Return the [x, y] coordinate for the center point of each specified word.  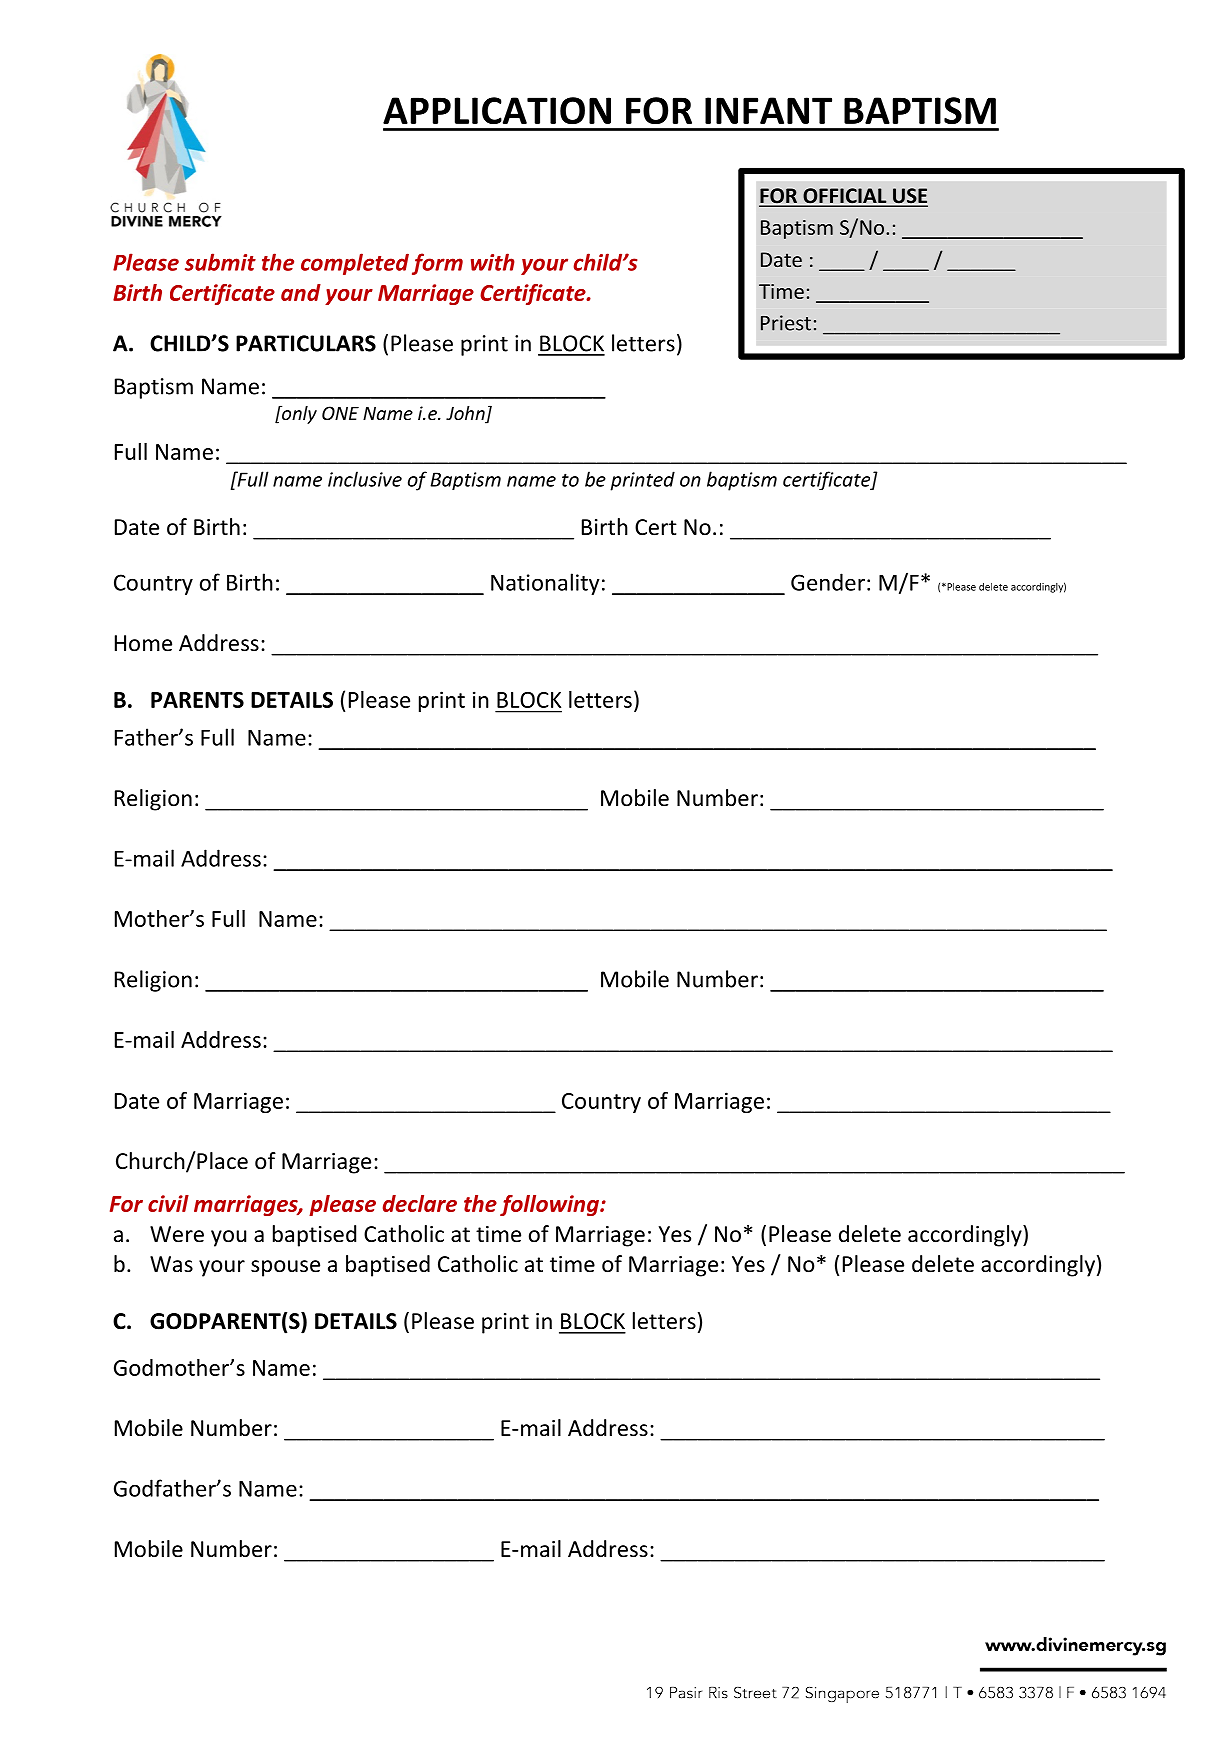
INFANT [768, 110]
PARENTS [197, 700]
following [550, 1205]
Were [177, 1234]
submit [220, 262]
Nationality [545, 584]
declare [420, 1203]
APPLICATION [497, 111]
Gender [828, 582]
